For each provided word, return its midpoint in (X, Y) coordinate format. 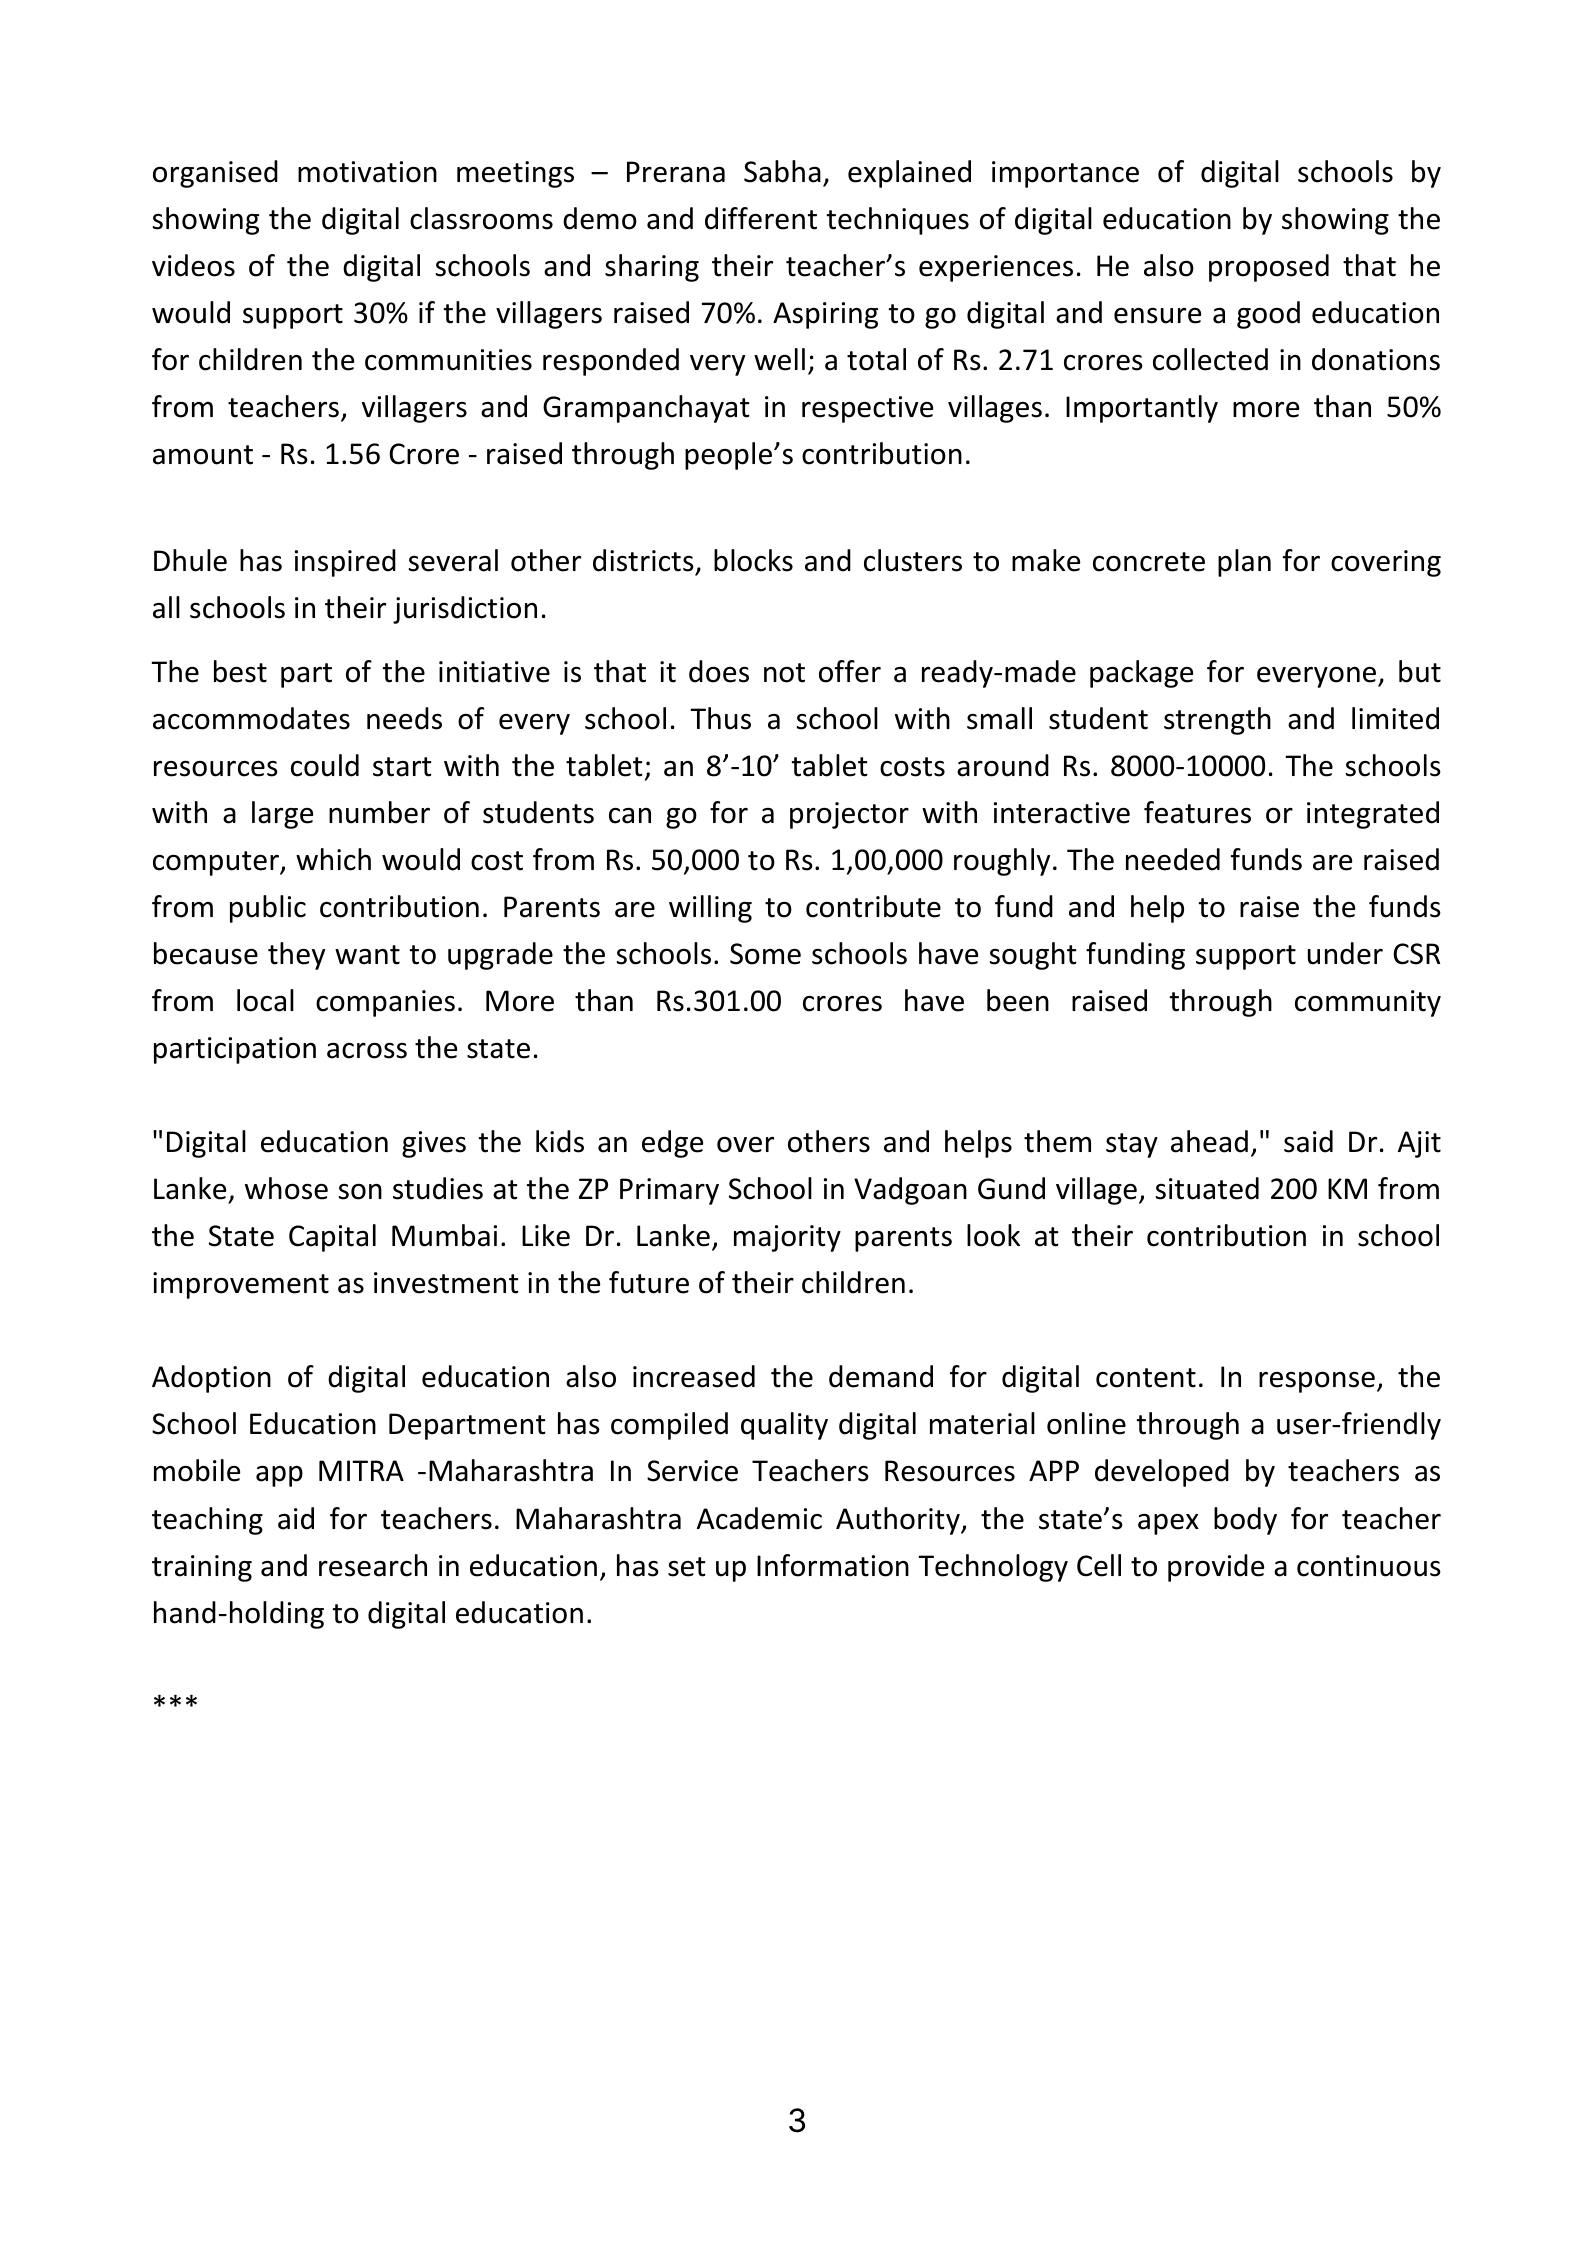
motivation (367, 172)
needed (1173, 859)
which (333, 859)
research (373, 1565)
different (761, 218)
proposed (1269, 268)
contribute (873, 906)
